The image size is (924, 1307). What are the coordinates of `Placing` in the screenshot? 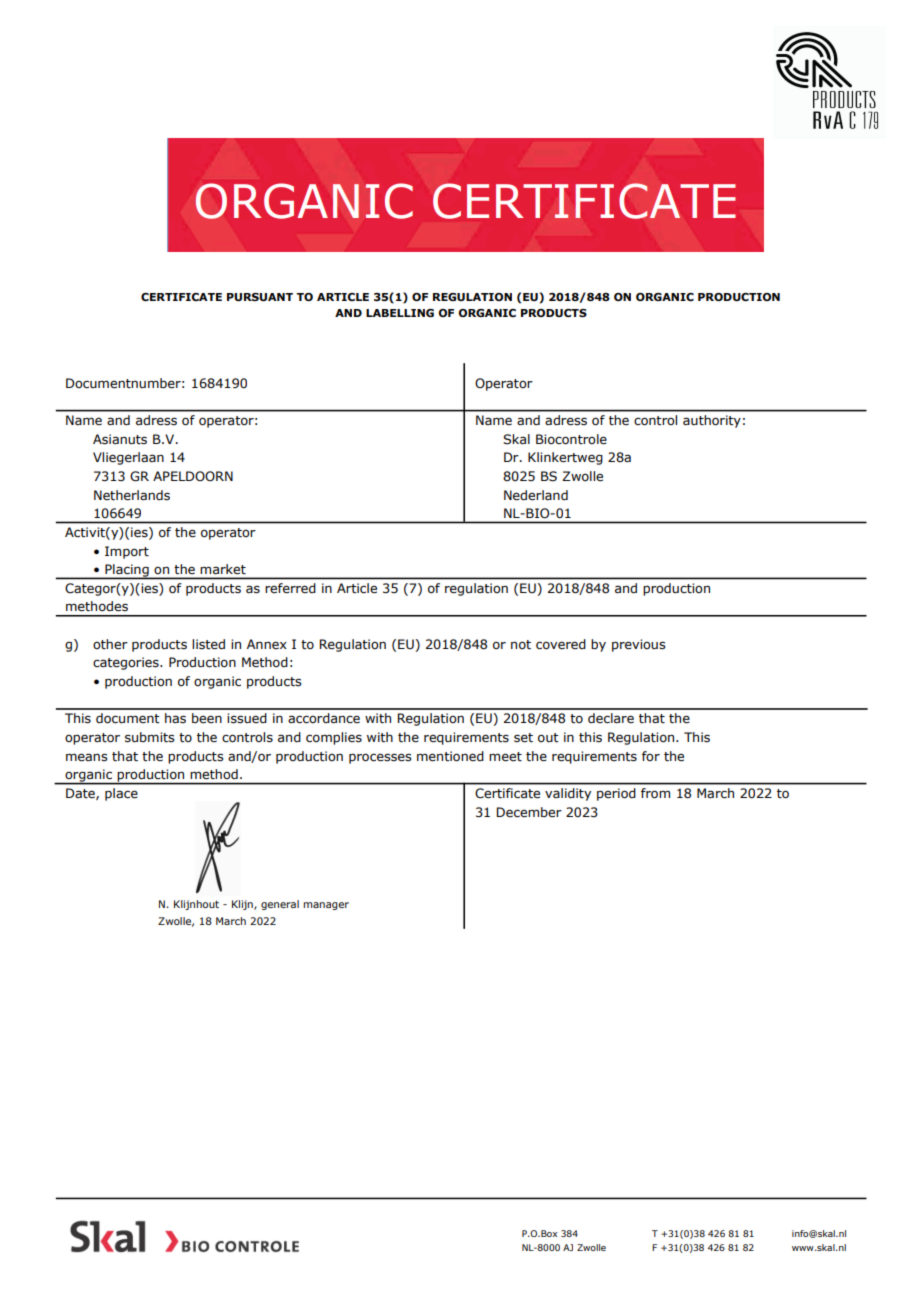 It's located at (127, 571).
